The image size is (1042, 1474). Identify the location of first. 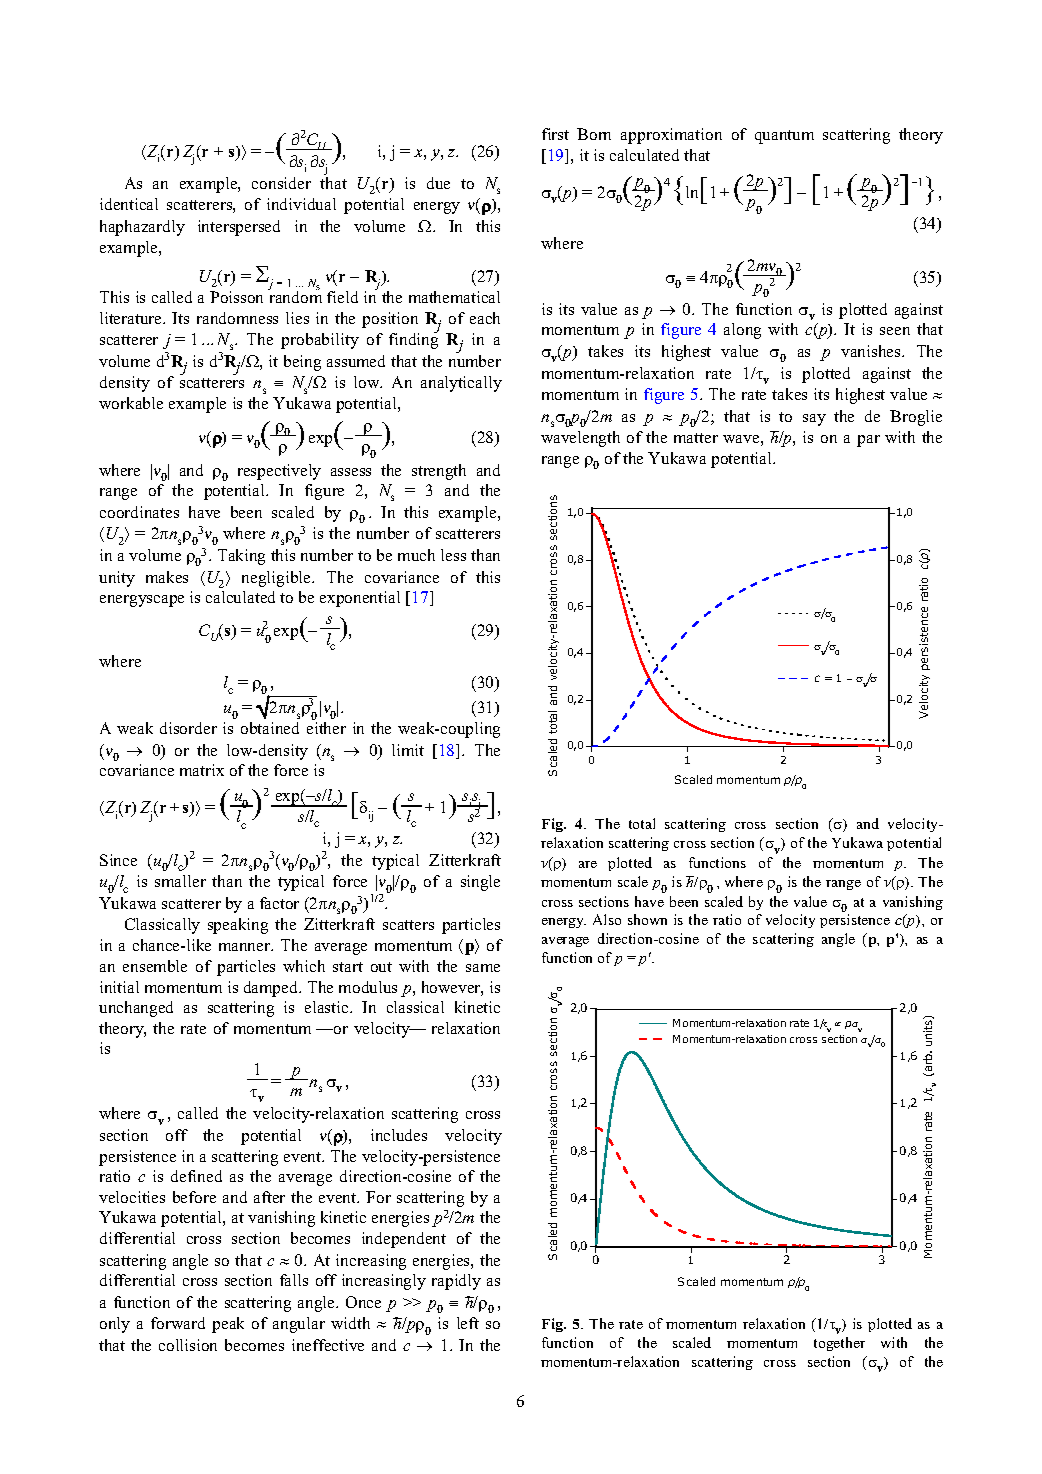
(555, 134).
